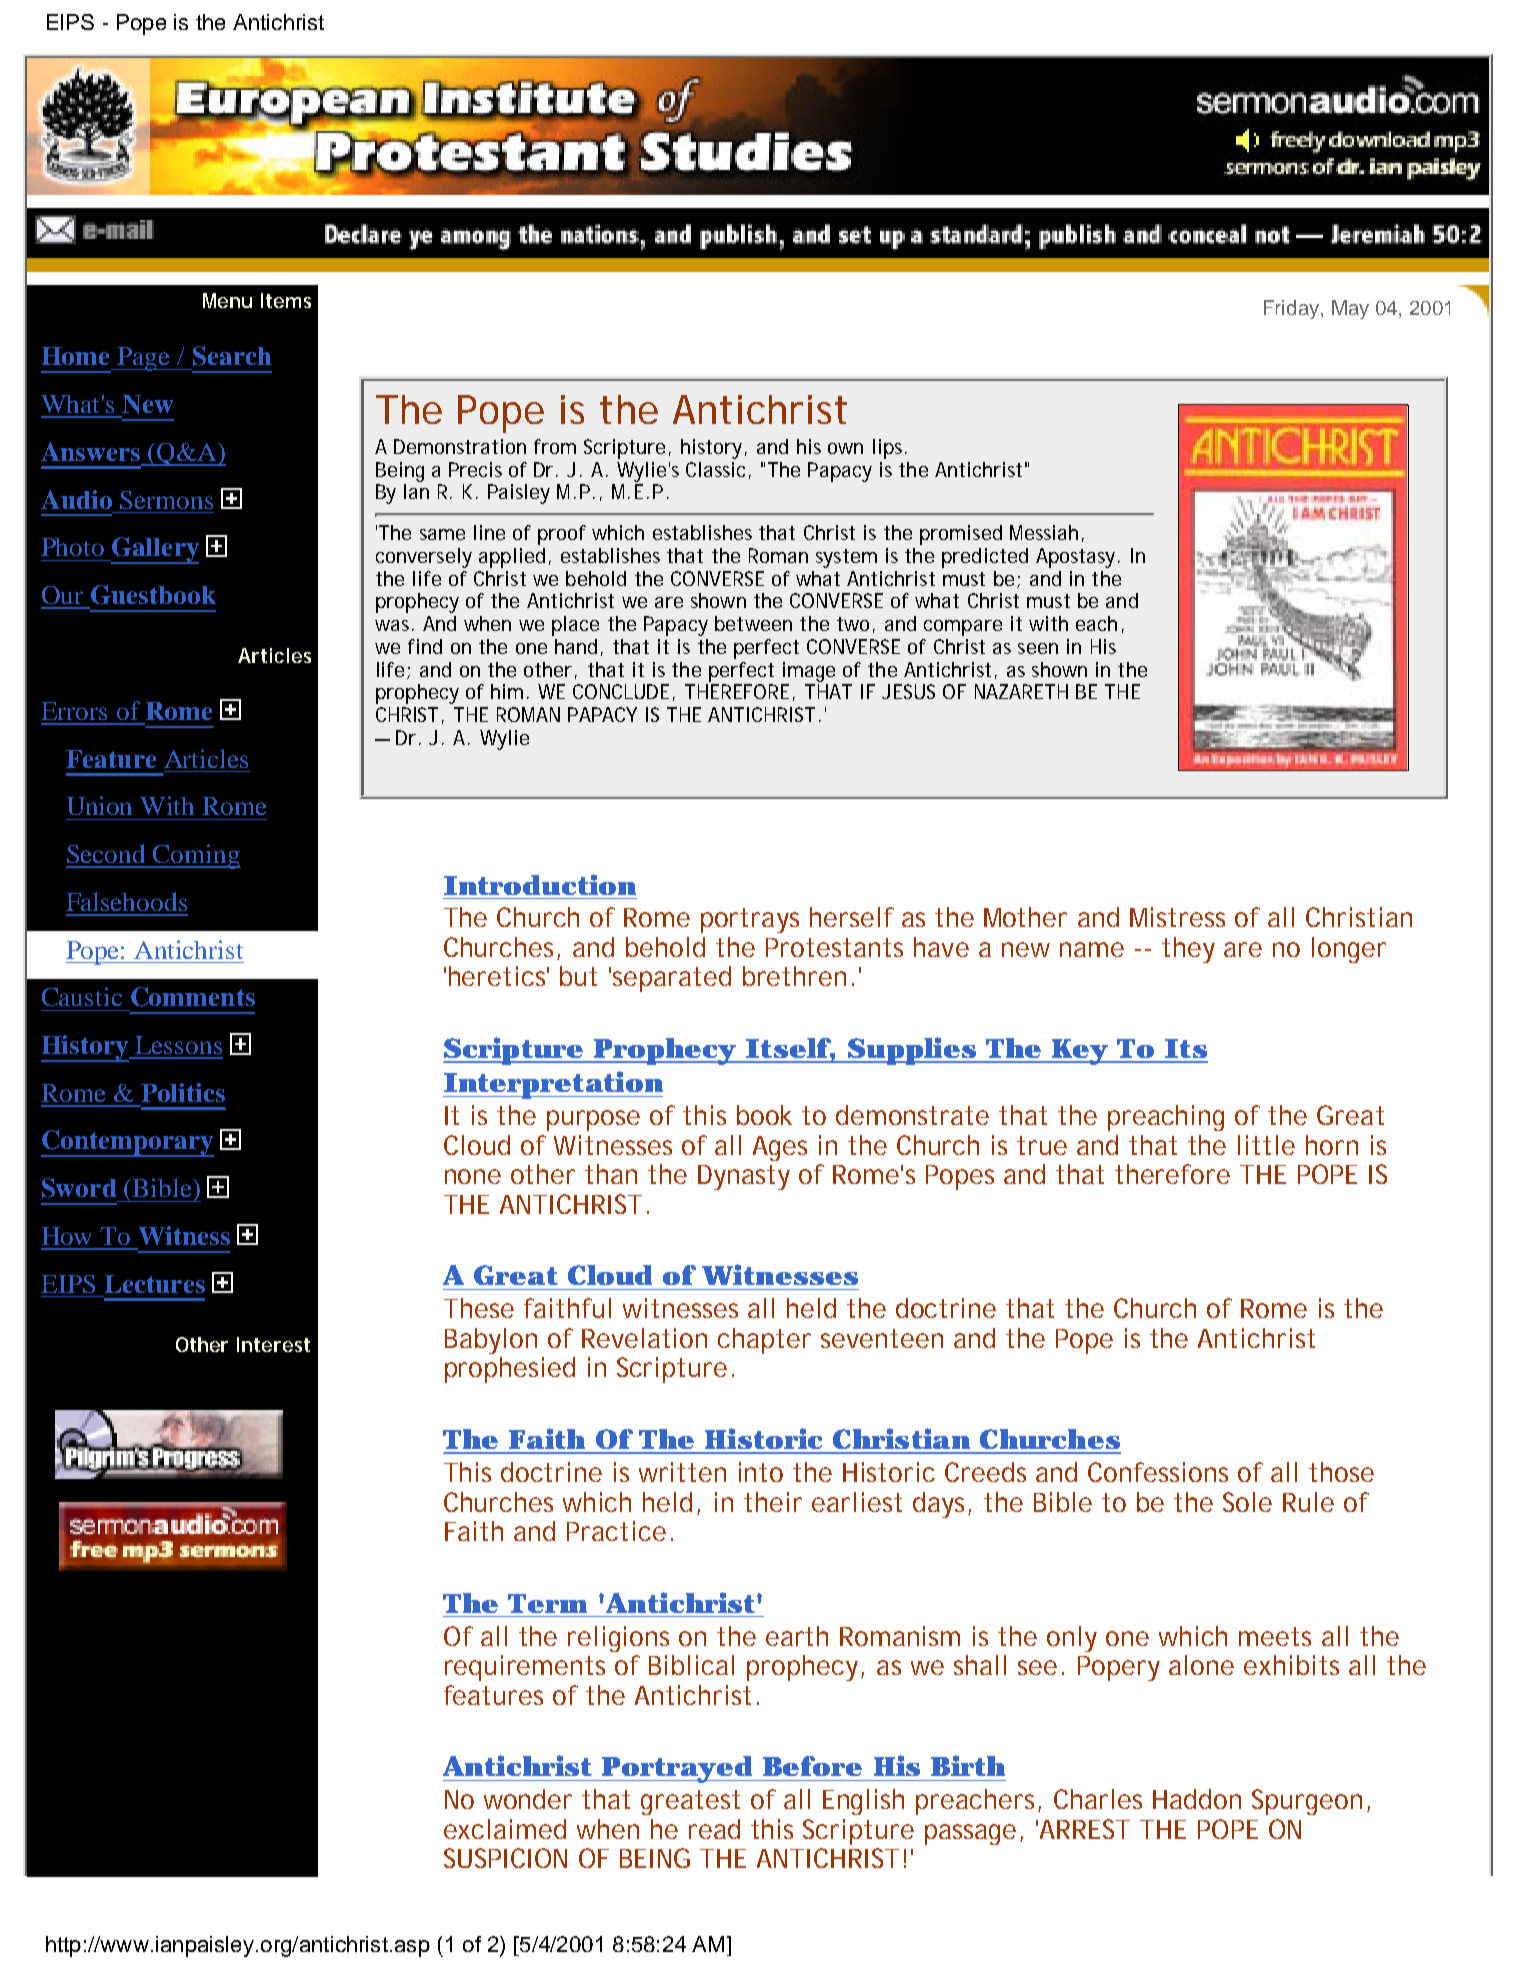  Describe the element at coordinates (183, 1092) in the screenshot. I see `Politics` at that location.
